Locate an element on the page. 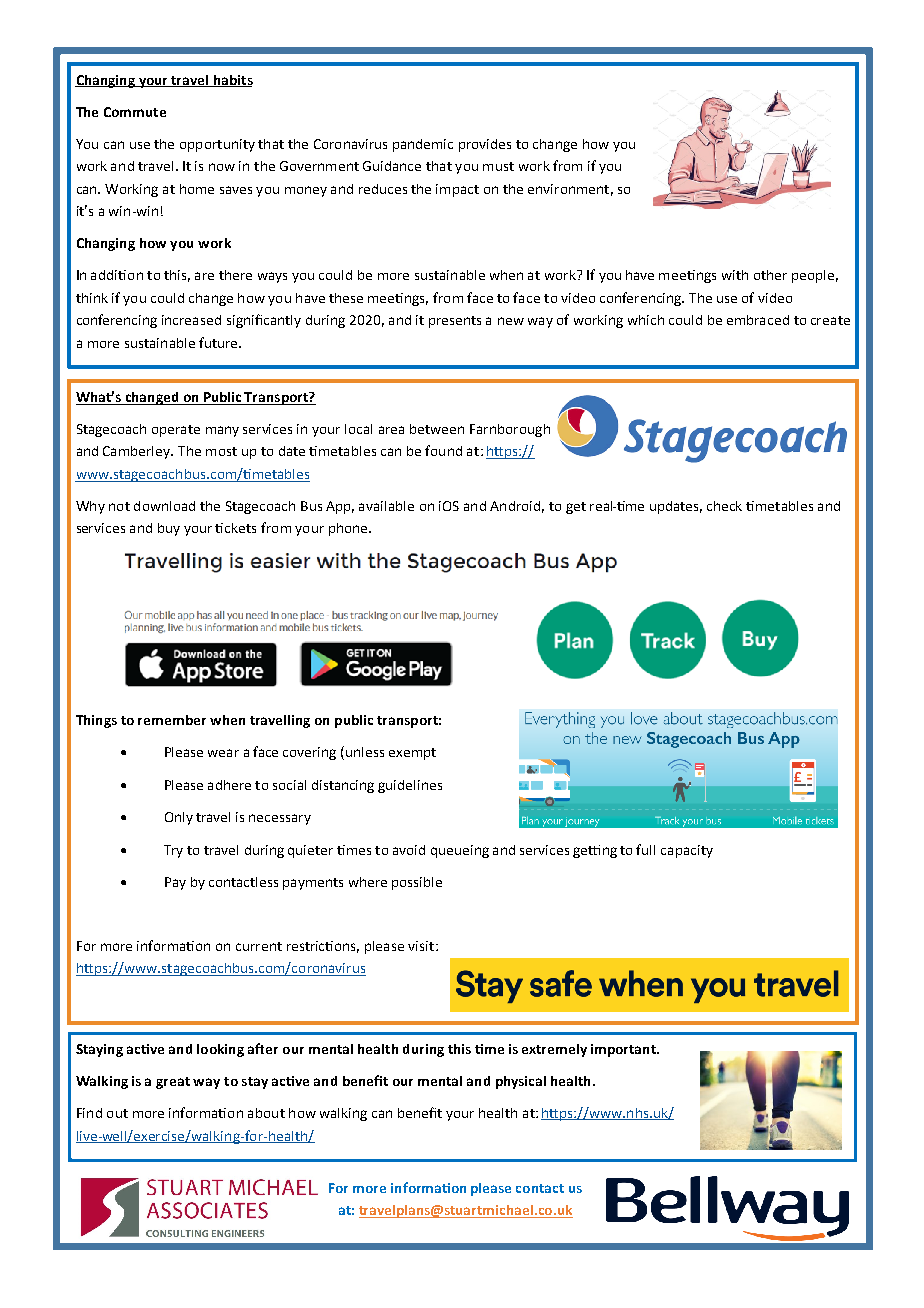 This page has height=1308, width=924. wear is located at coordinates (223, 753).
